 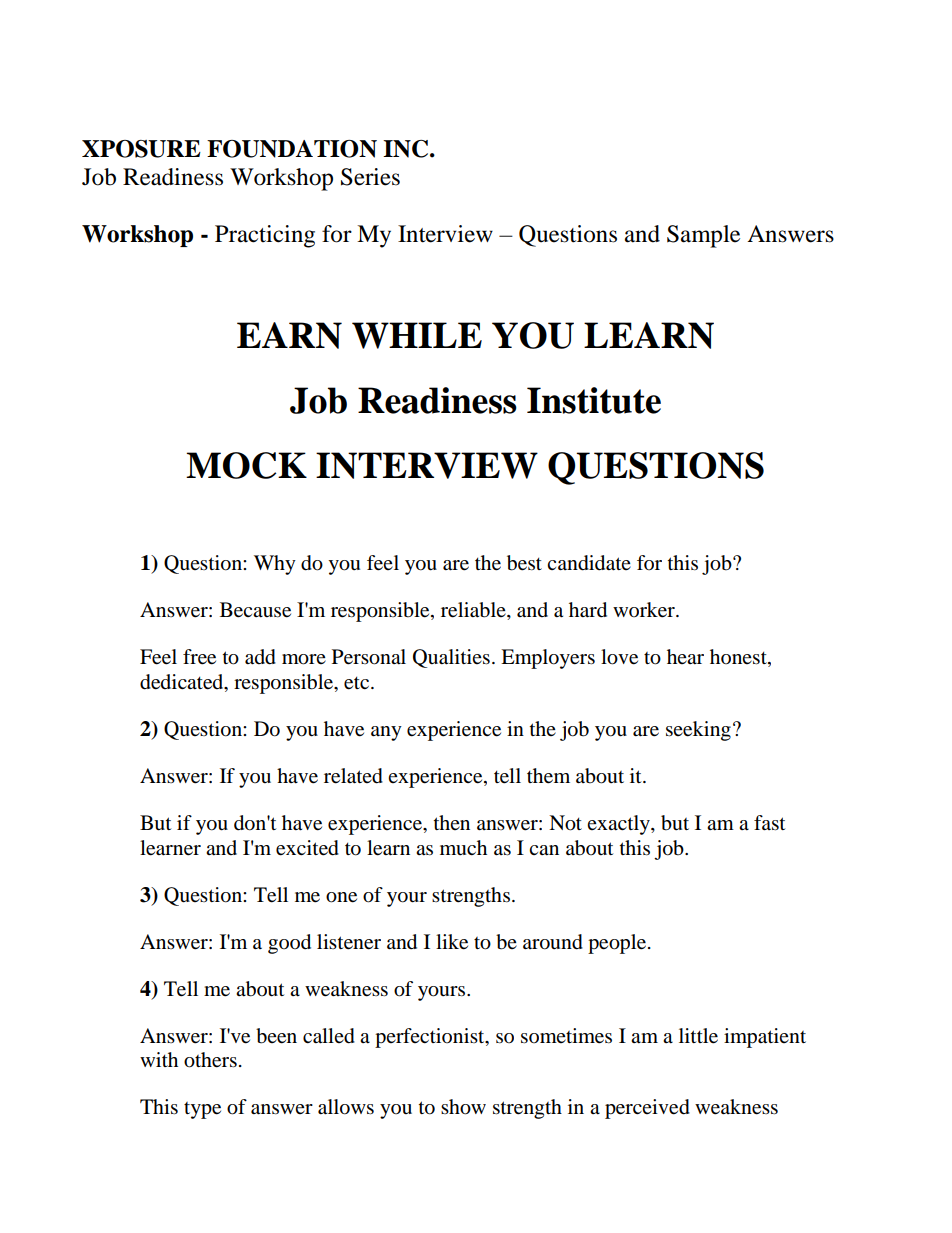 What do you see at coordinates (452, 822) in the screenshot?
I see `then` at bounding box center [452, 822].
